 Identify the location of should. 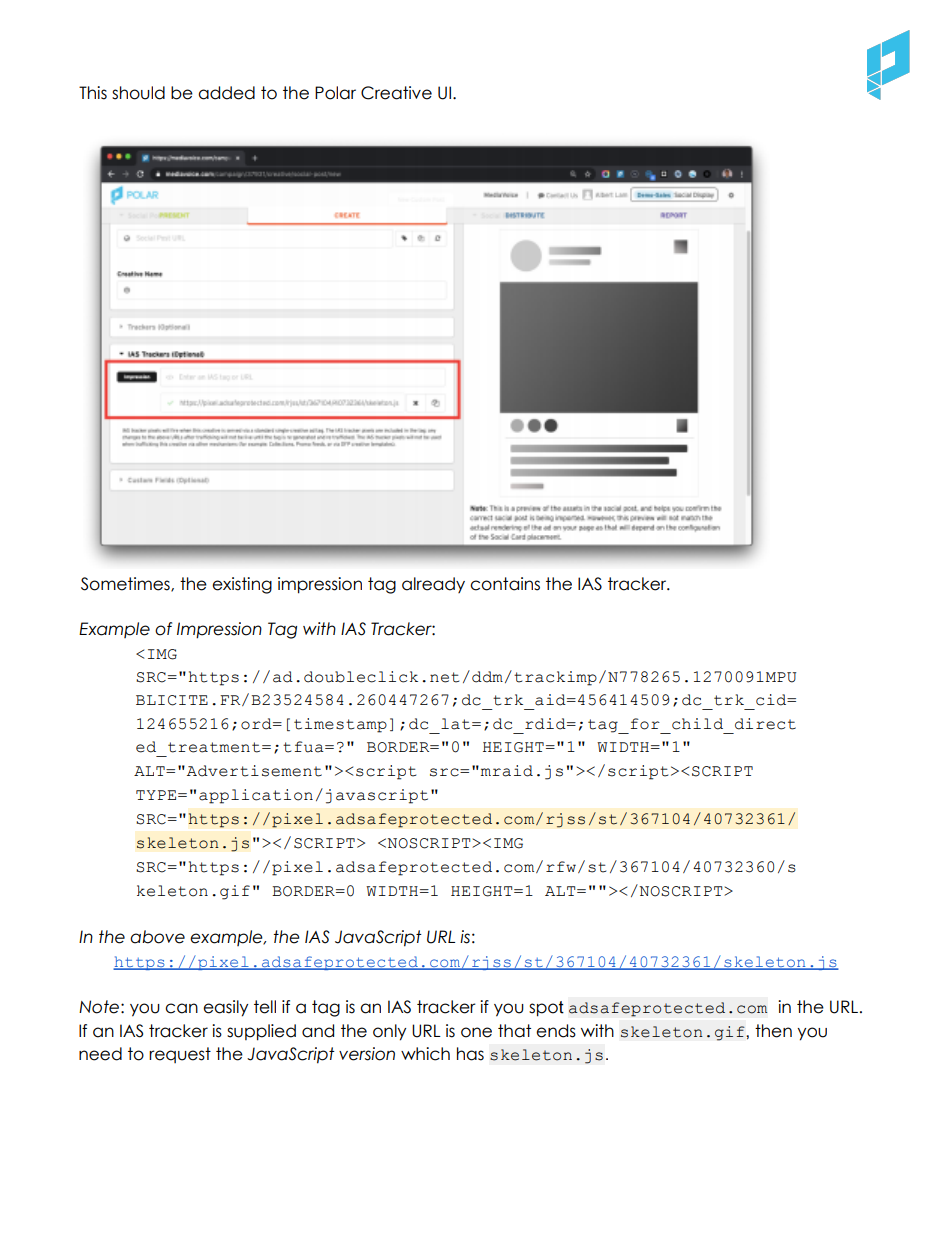
(138, 93).
